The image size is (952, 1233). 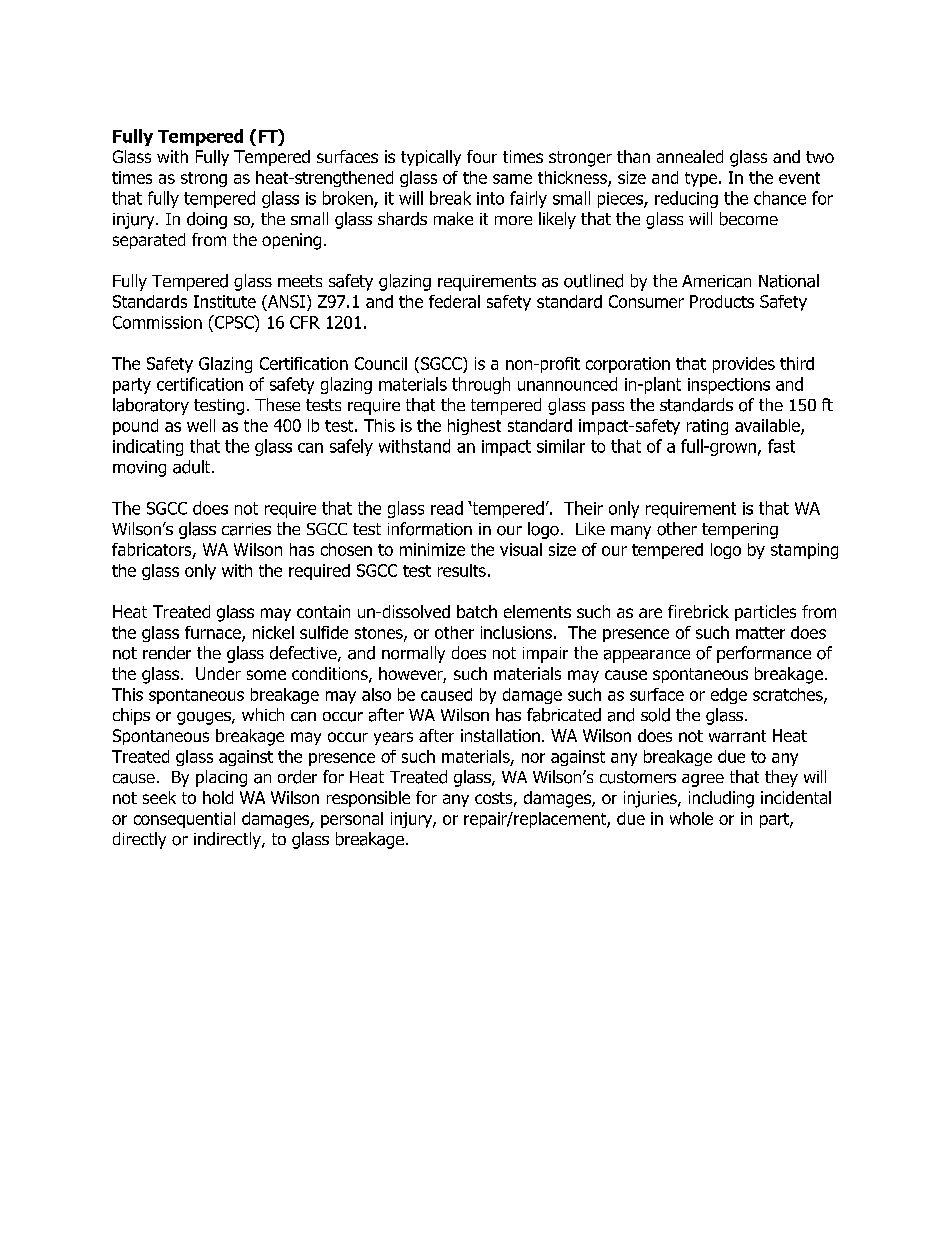 What do you see at coordinates (698, 611) in the screenshot?
I see `firebrick` at bounding box center [698, 611].
